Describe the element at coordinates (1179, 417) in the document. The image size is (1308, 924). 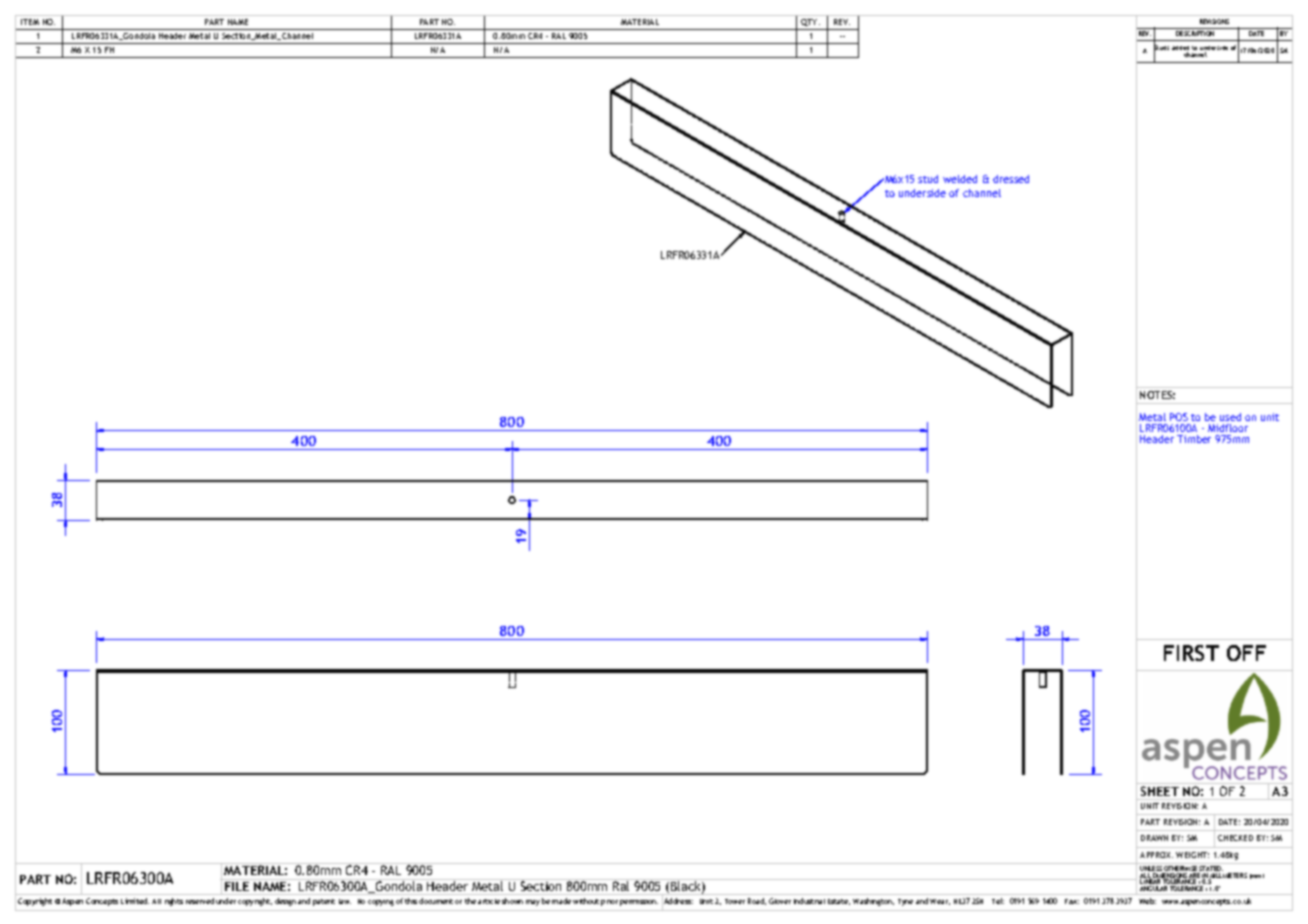
I see `POS` at that location.
